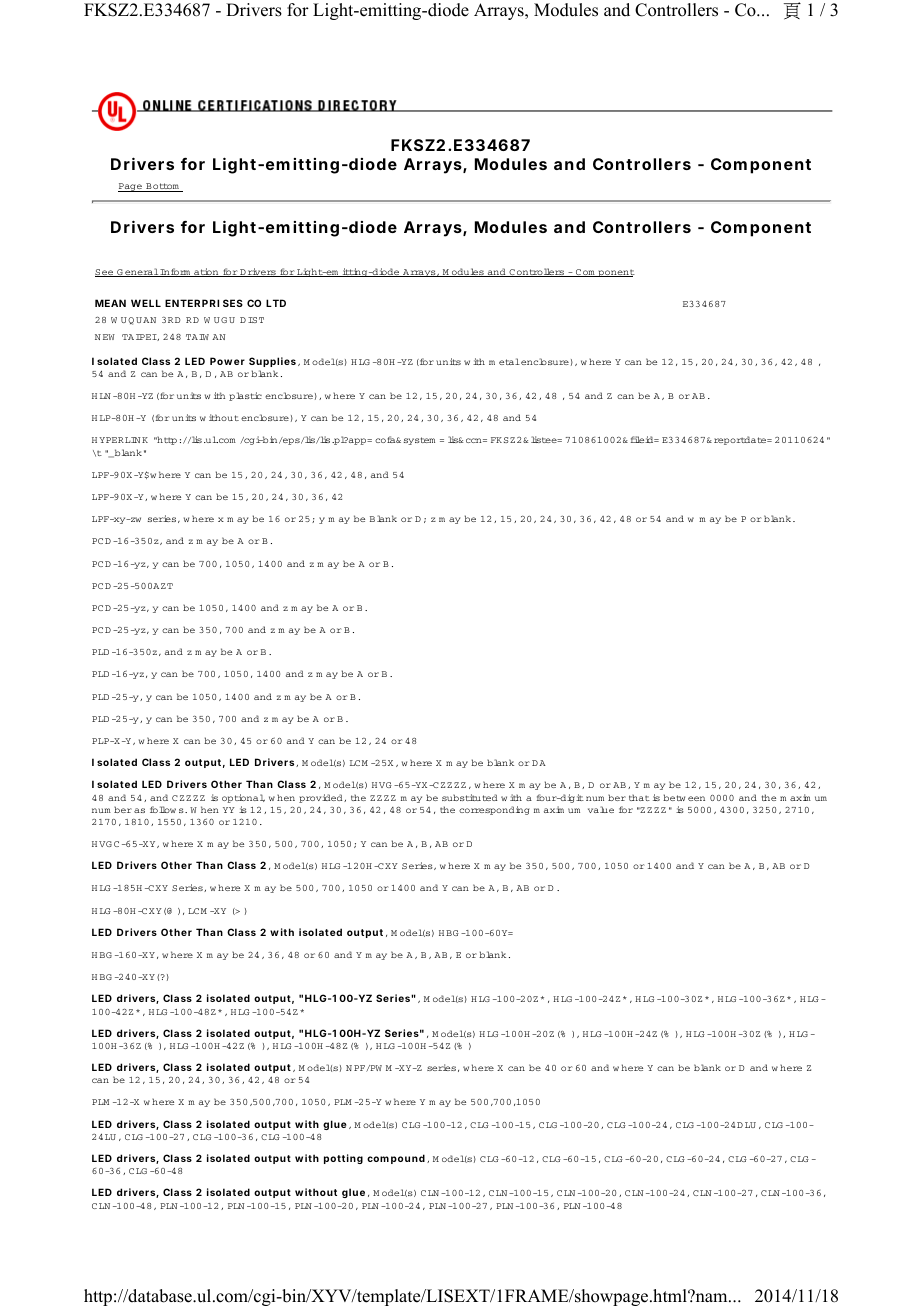 This screenshot has width=924, height=1308. Describe the element at coordinates (272, 362) in the screenshot. I see `Supplies` at that location.
